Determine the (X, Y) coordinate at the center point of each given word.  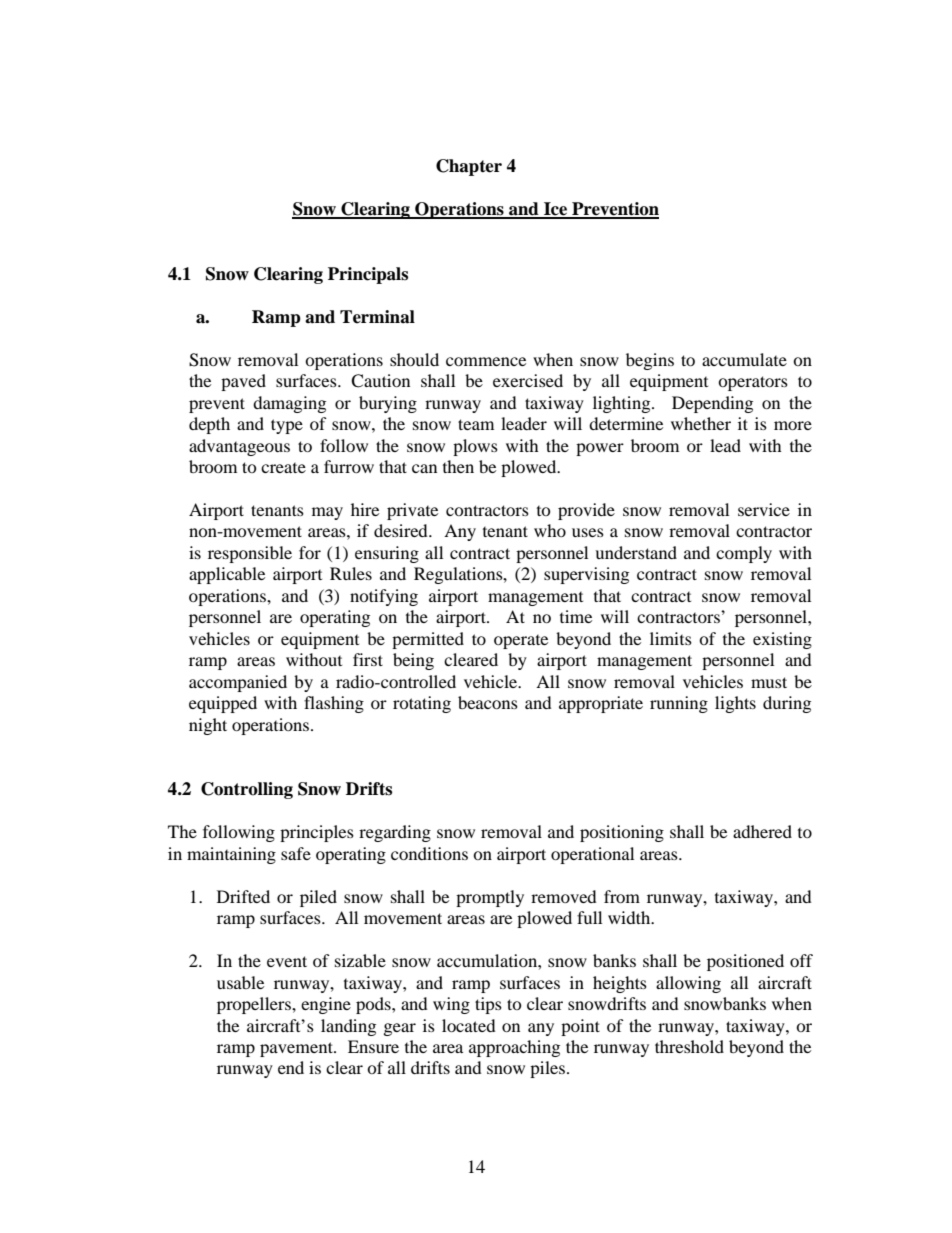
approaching (514, 1048)
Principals (368, 275)
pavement (297, 1049)
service (764, 509)
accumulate (744, 359)
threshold (689, 1046)
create (283, 468)
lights (735, 704)
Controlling (247, 790)
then (458, 466)
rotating (422, 704)
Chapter (469, 167)
